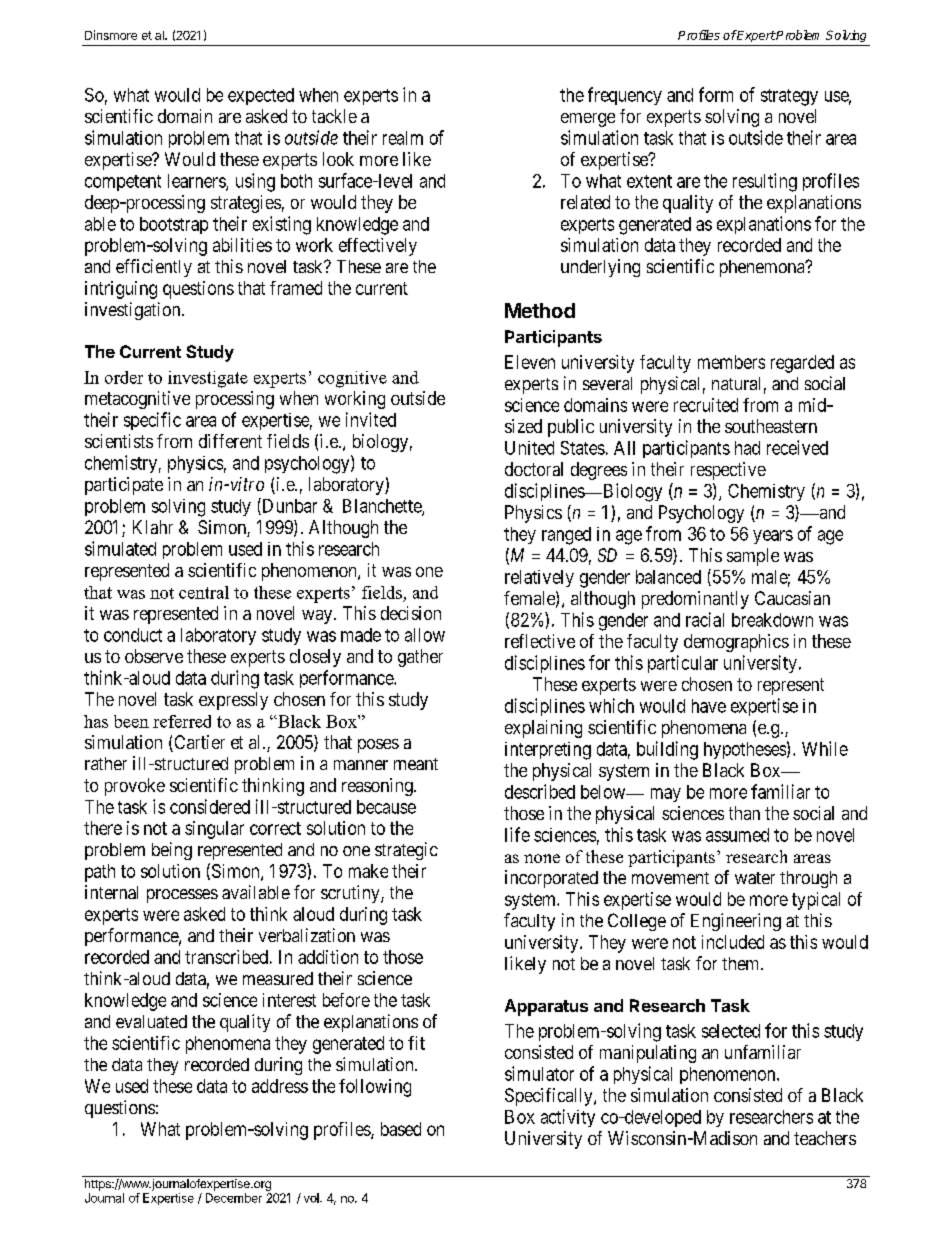 This document has height=1233, width=952. Describe the element at coordinates (401, 1129) in the document. I see `based` at that location.
